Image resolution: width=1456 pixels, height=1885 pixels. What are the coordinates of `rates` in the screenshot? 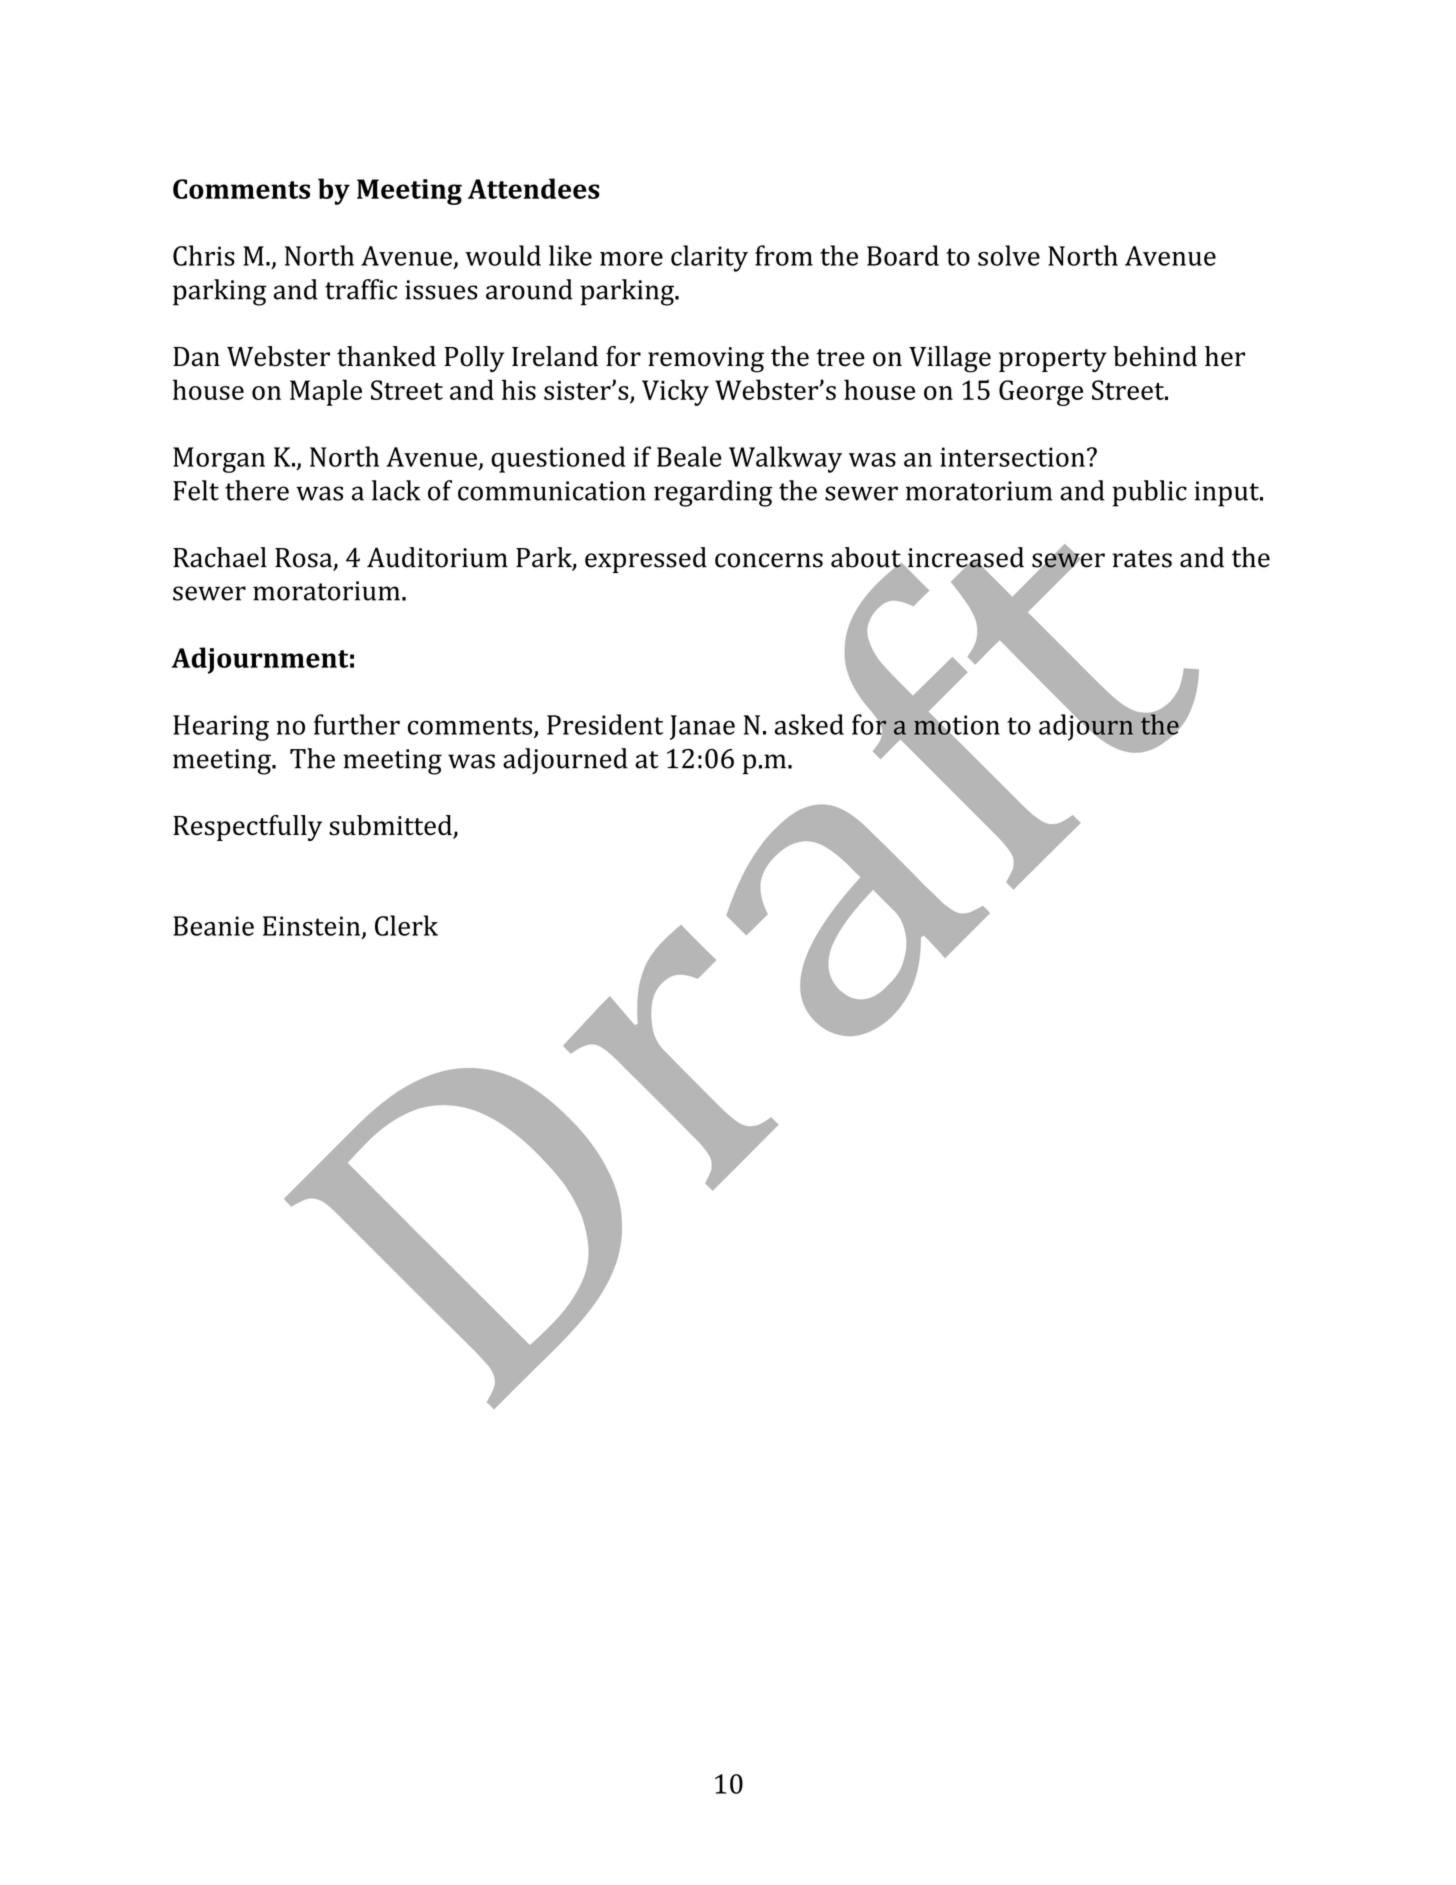 It's located at (1142, 559).
